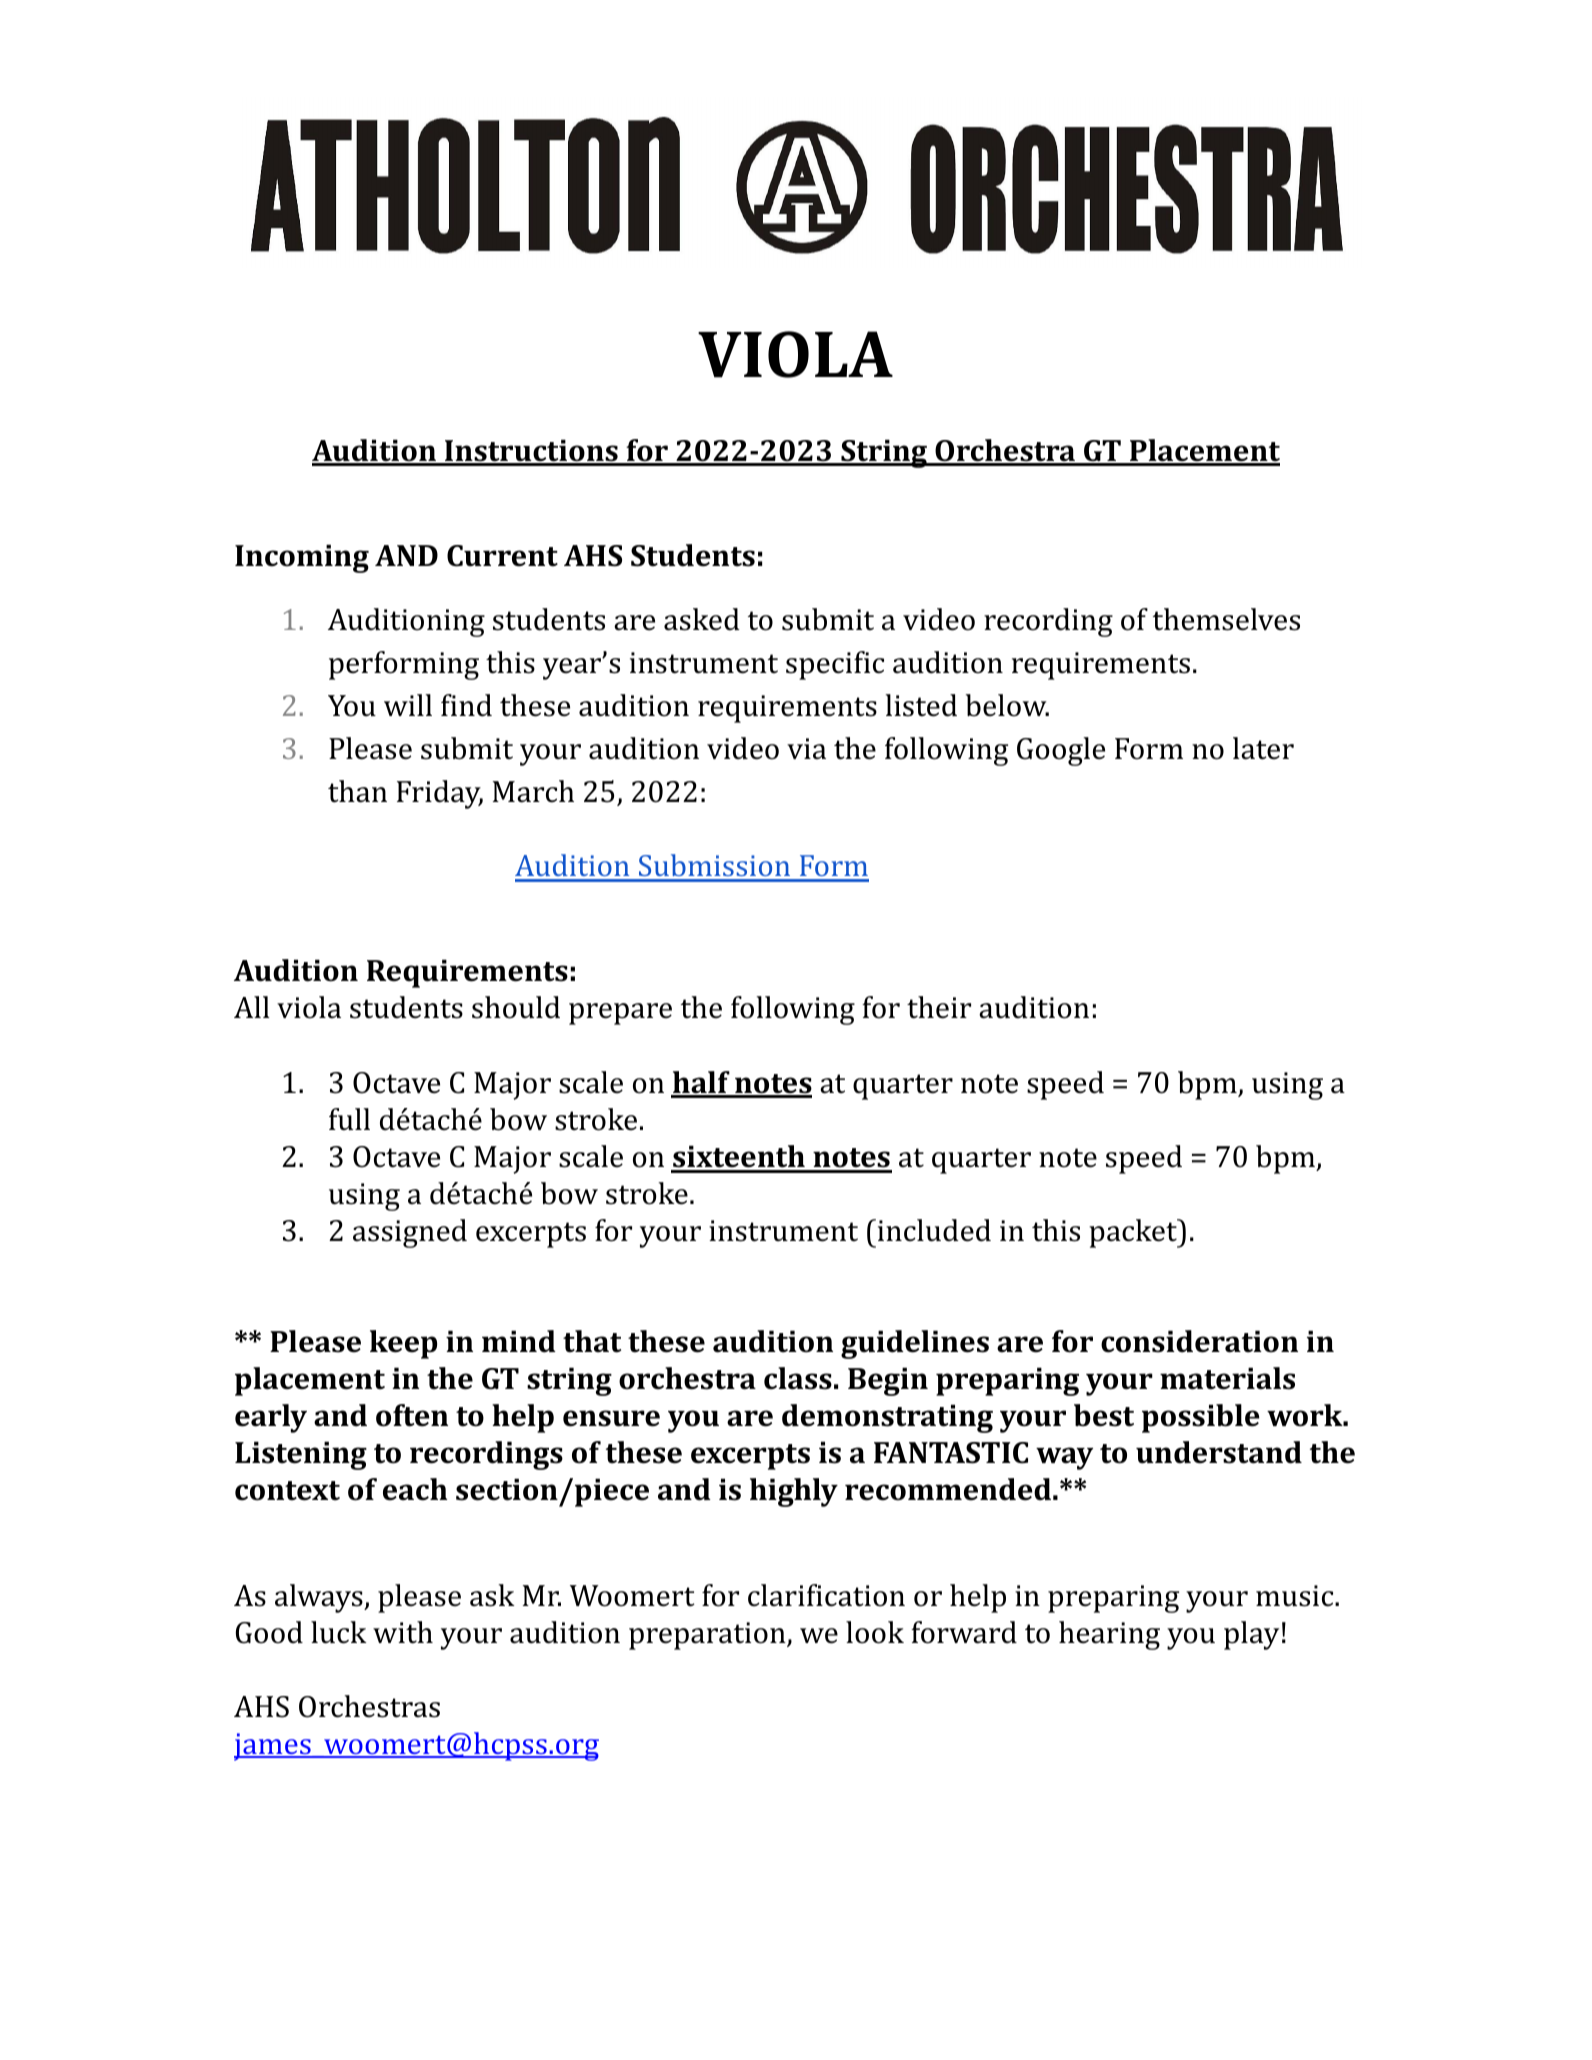 The height and width of the screenshot is (2060, 1592). Describe the element at coordinates (1109, 1635) in the screenshot. I see `hearing` at that location.
